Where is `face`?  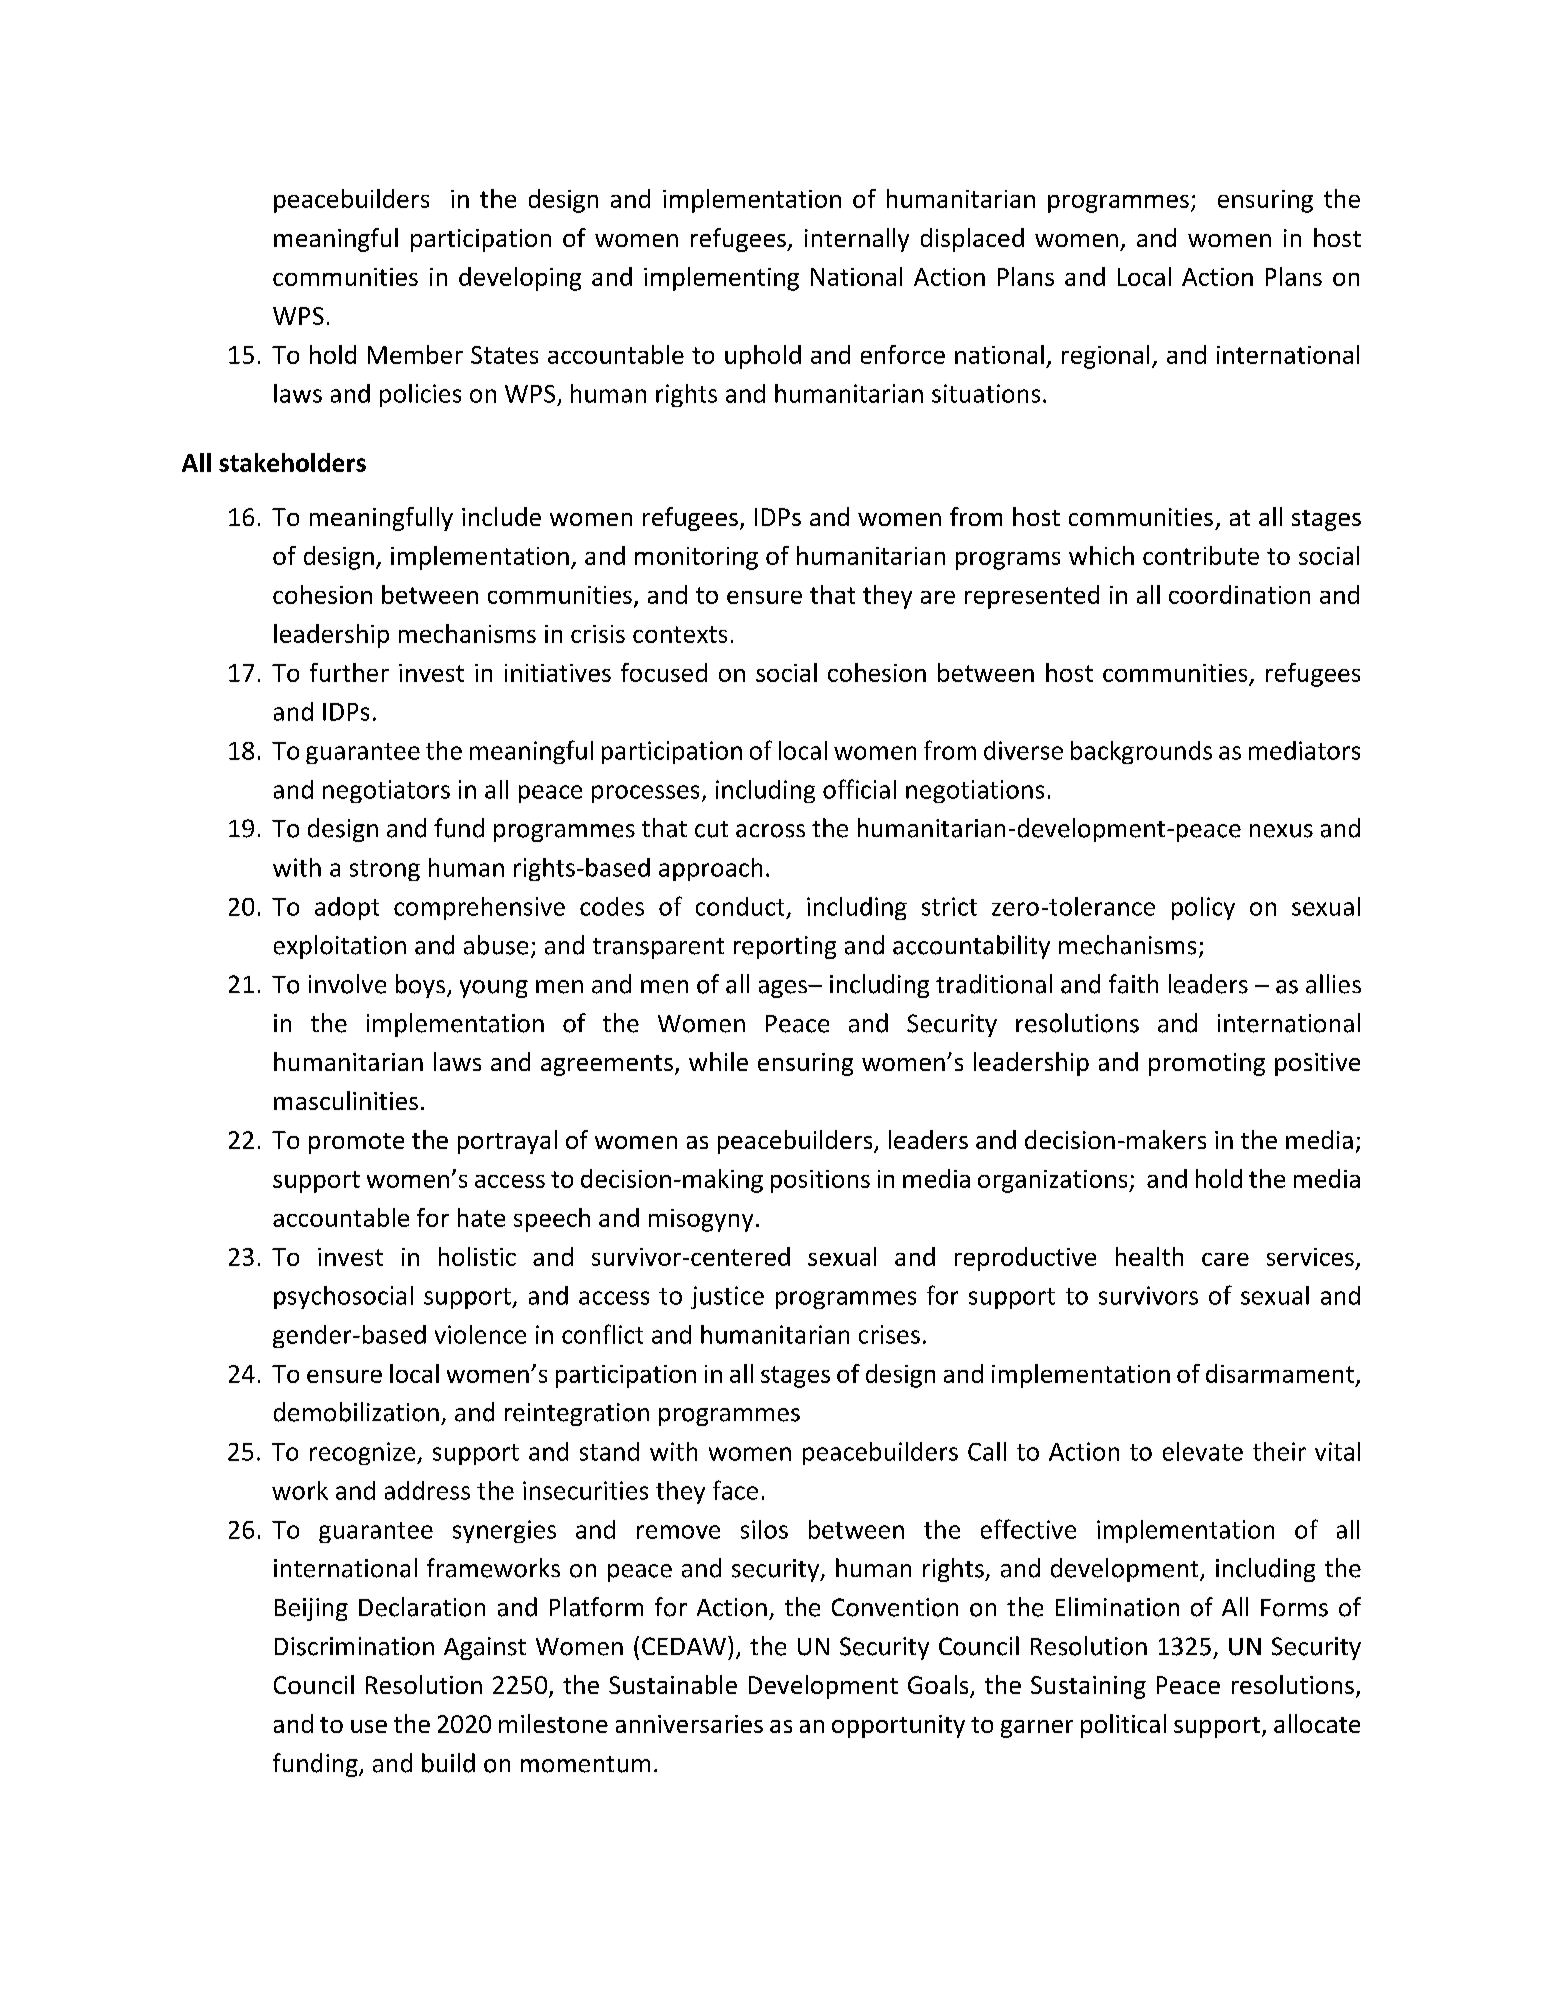 face is located at coordinates (735, 1490).
